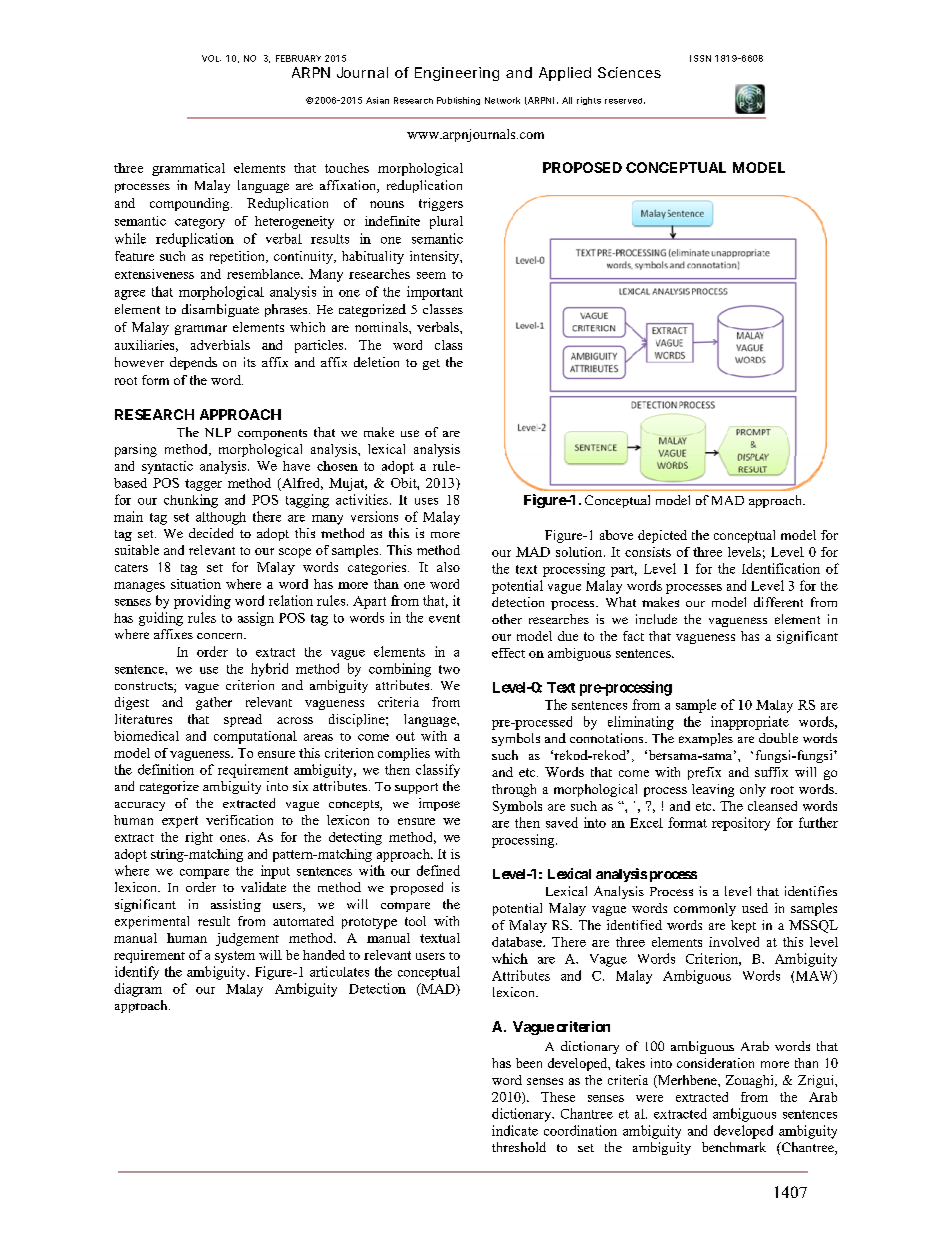 This screenshot has width=952, height=1233. What do you see at coordinates (220, 345) in the screenshot?
I see `adverbials` at bounding box center [220, 345].
